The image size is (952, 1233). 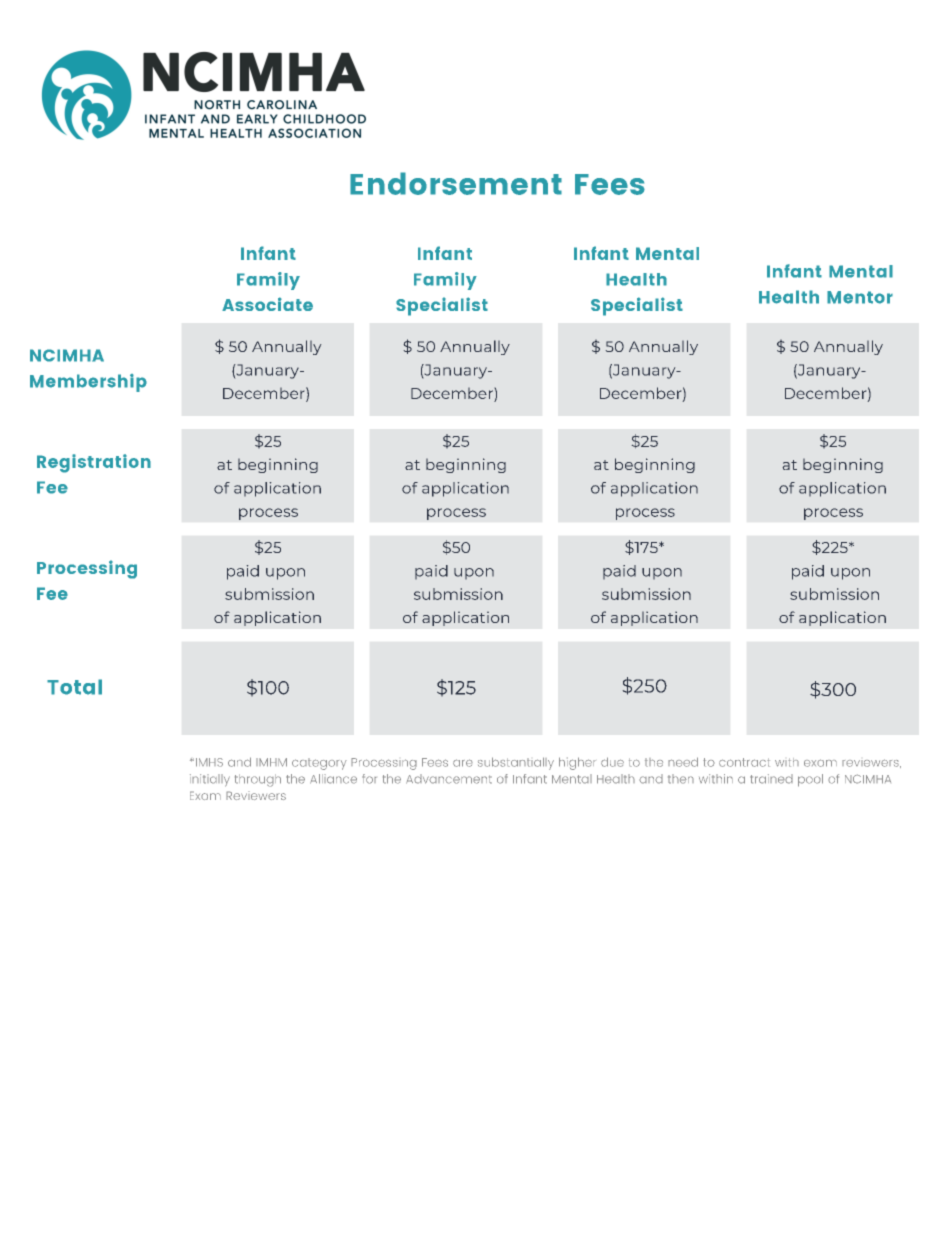 I want to click on category, so click(x=319, y=764).
